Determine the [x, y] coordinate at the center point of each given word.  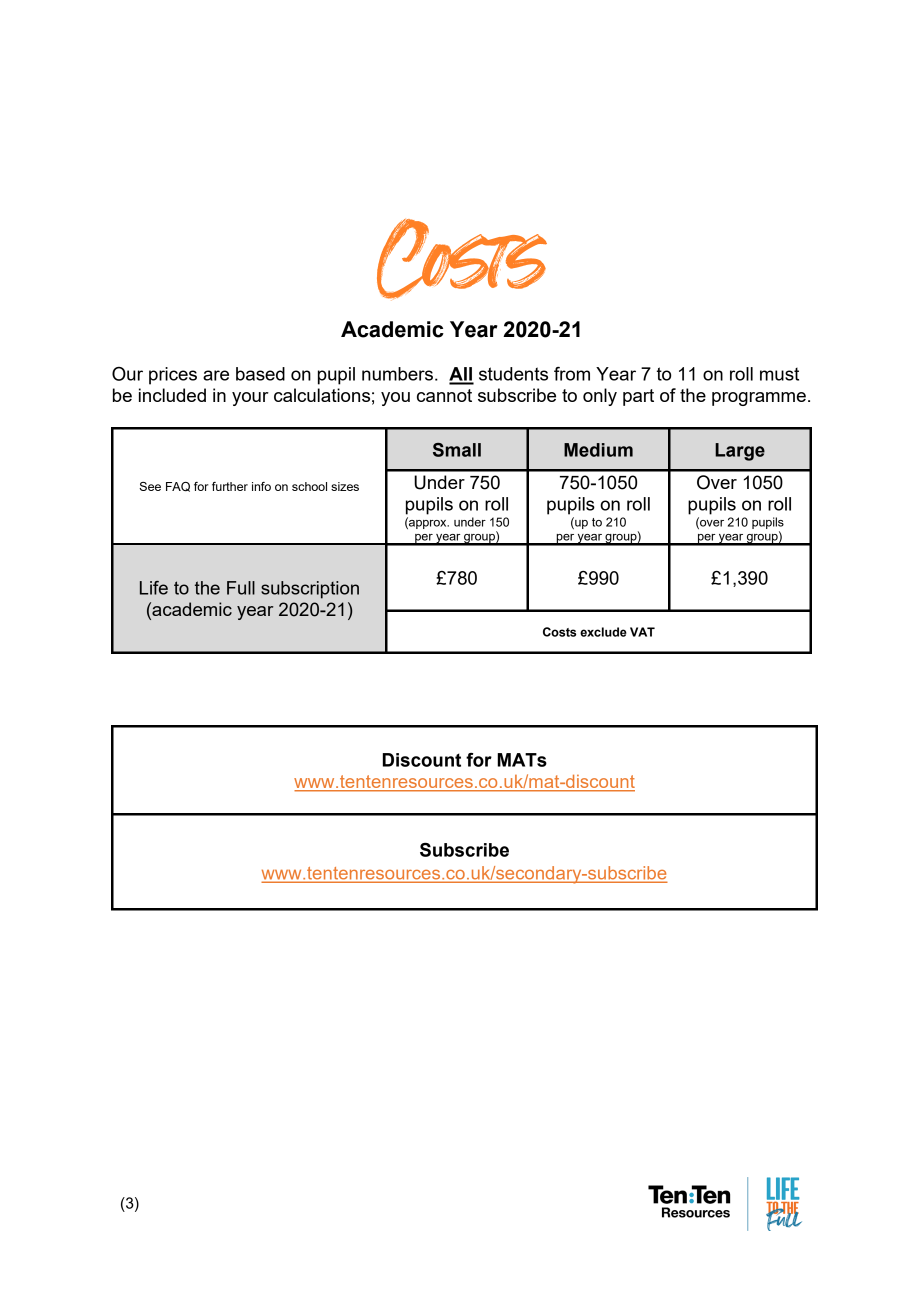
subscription [310, 590]
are [216, 375]
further [230, 486]
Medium [598, 450]
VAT [642, 632]
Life [154, 588]
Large [740, 452]
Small [457, 450]
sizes [345, 486]
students [513, 374]
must [779, 374]
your [250, 399]
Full [241, 588]
